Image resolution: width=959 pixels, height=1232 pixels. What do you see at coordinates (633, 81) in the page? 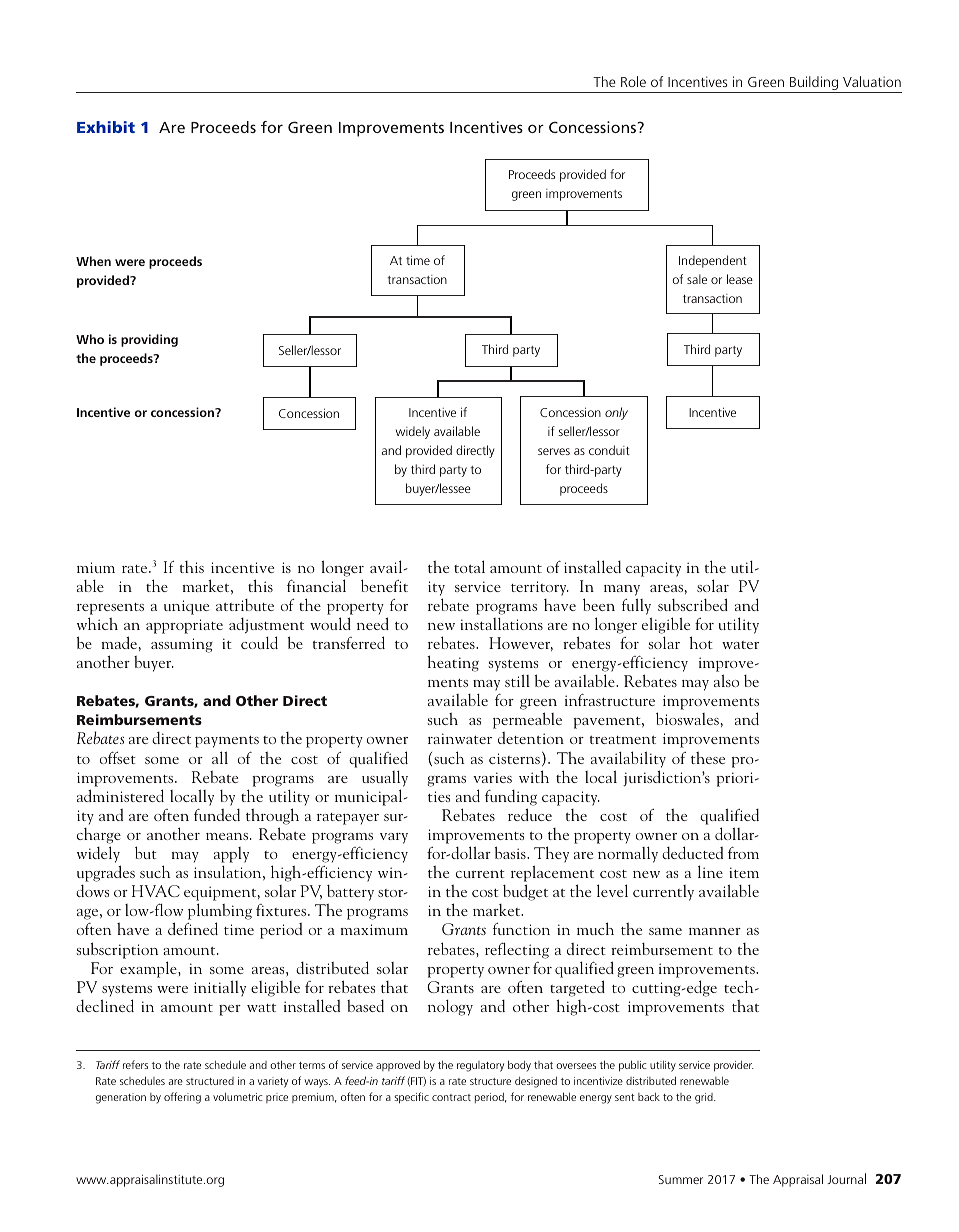
I see `Role` at bounding box center [633, 81].
